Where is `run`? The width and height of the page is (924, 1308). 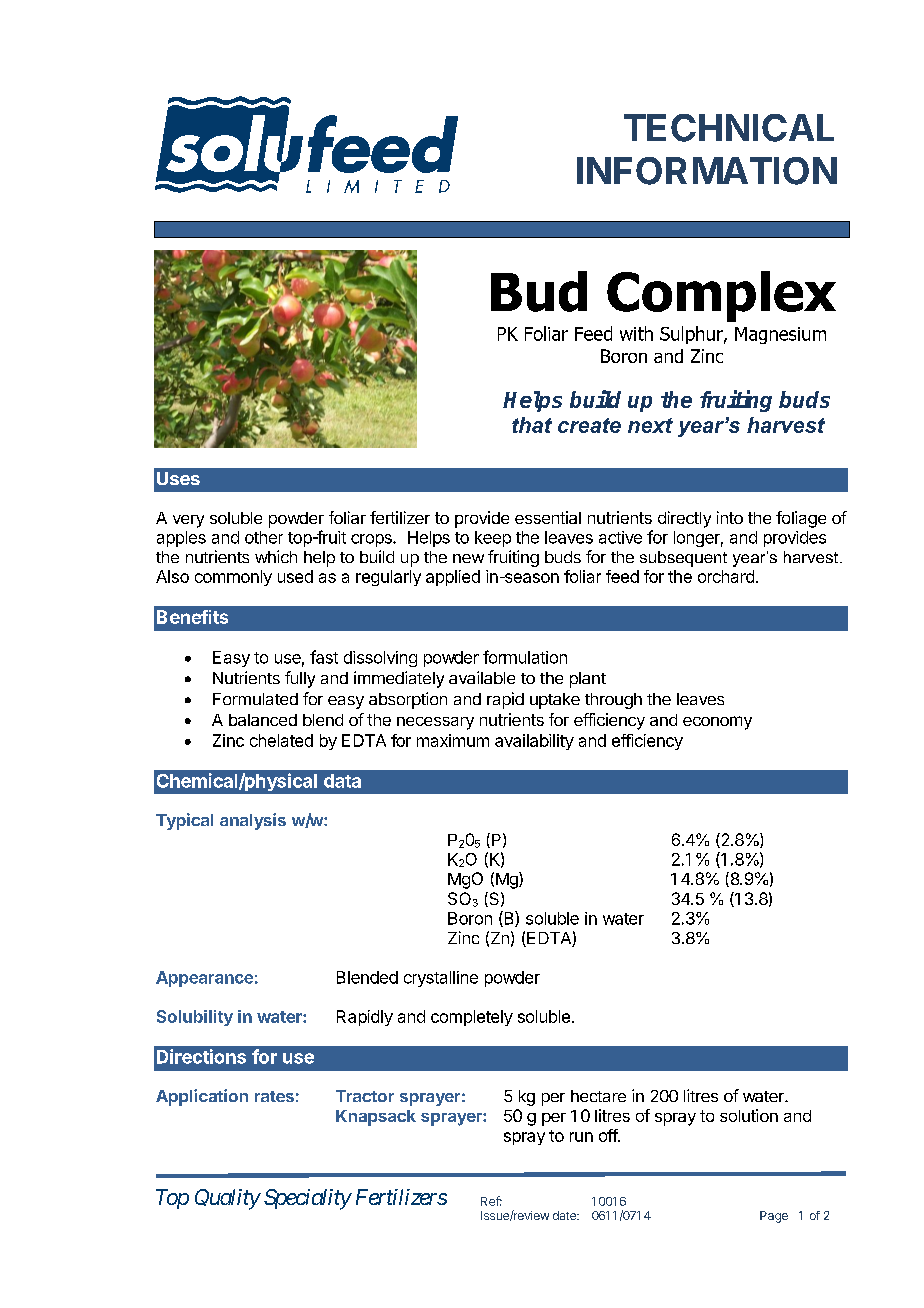 run is located at coordinates (581, 1137).
